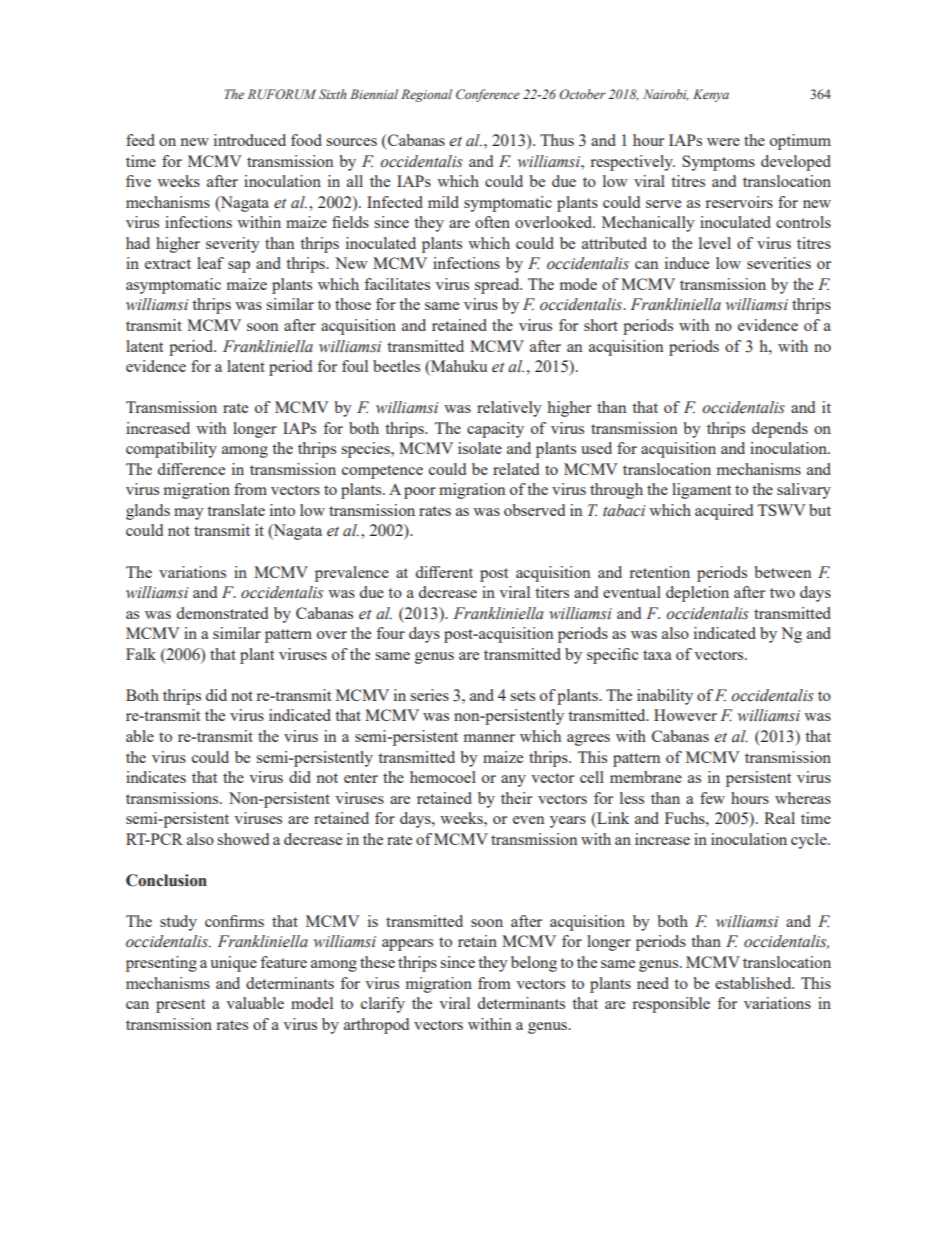 This screenshot has height=1233, width=952. Describe the element at coordinates (687, 263) in the screenshot. I see `induce` at that location.
